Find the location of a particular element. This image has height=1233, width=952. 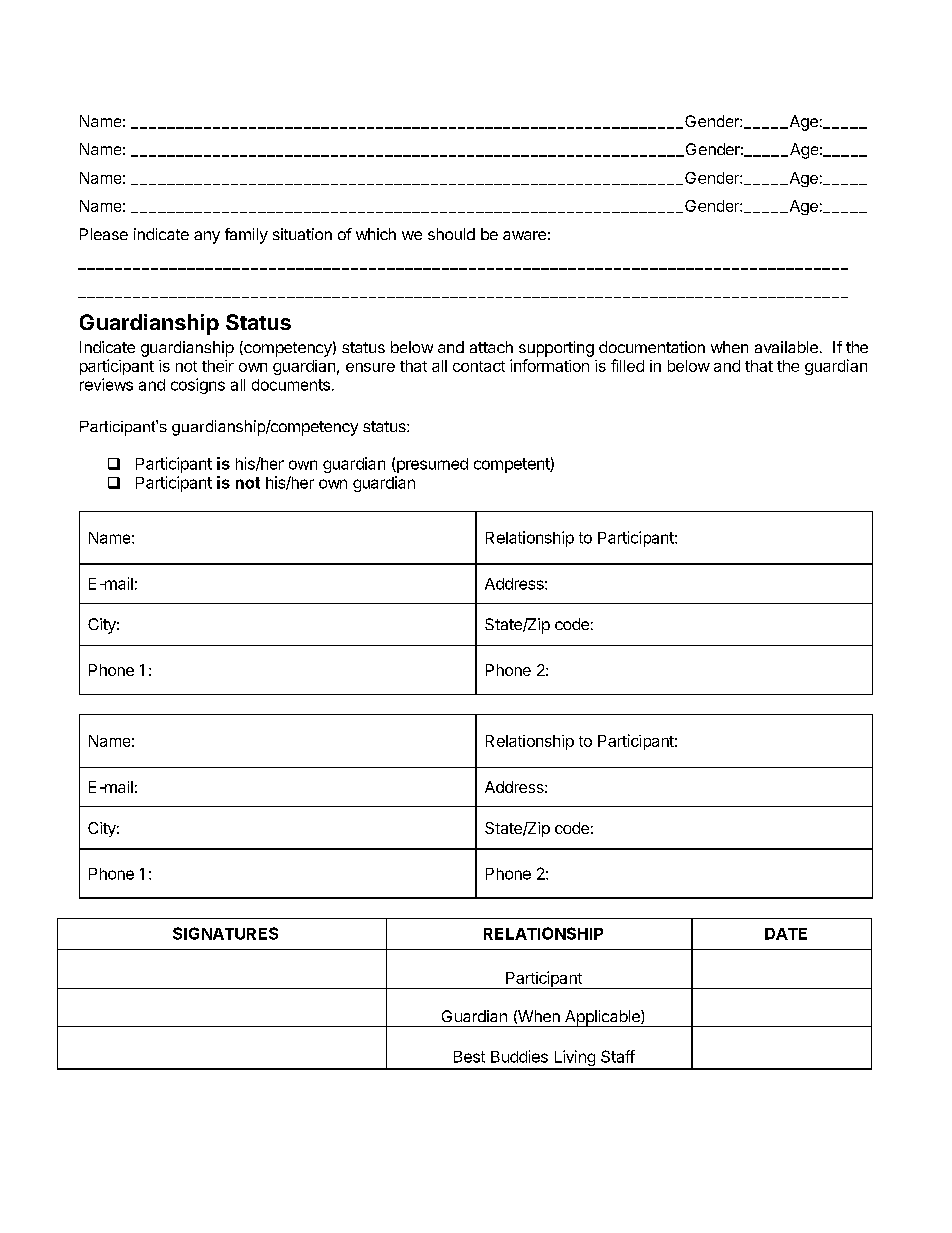

Best is located at coordinates (469, 1057).
